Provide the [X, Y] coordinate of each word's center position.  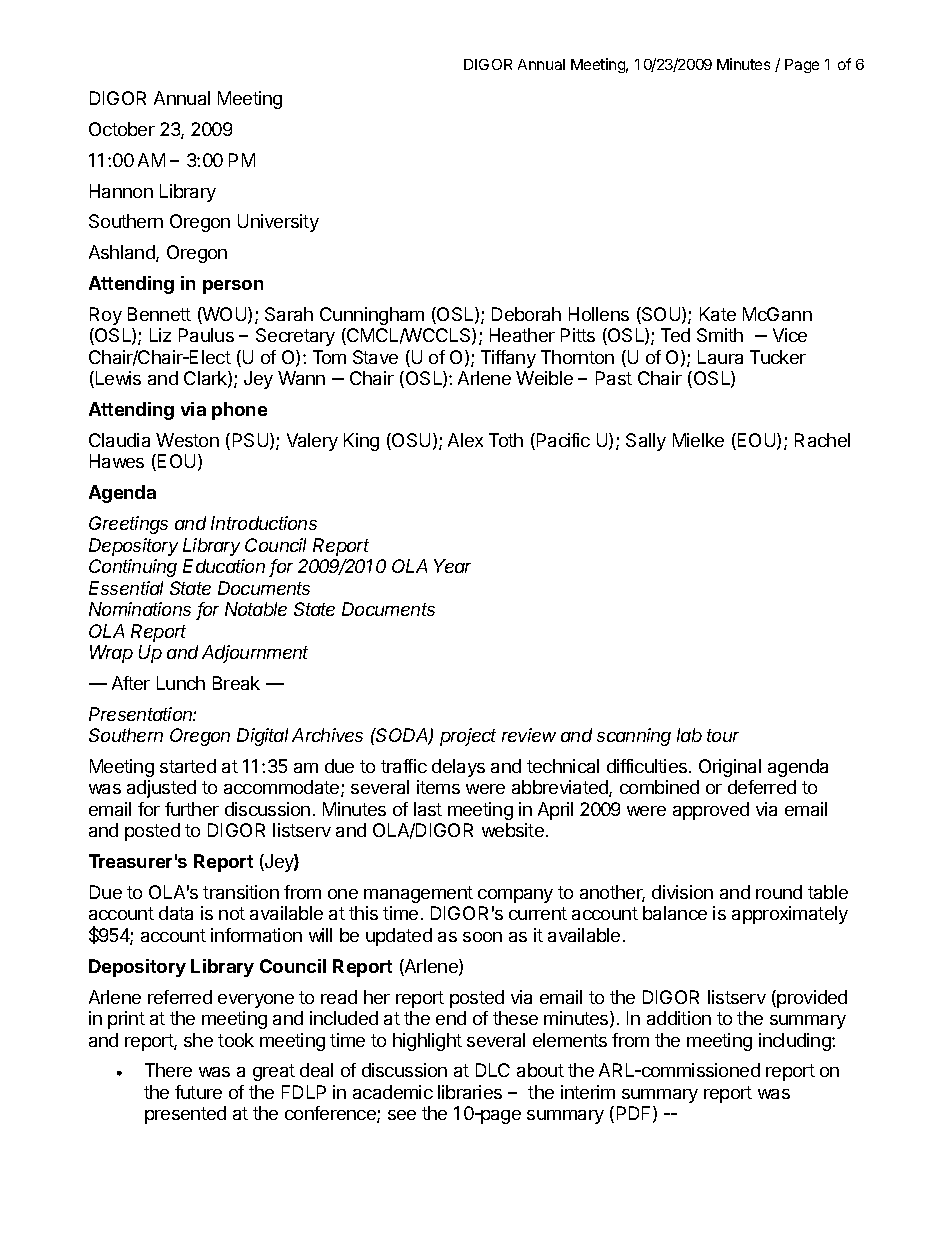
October [122, 129]
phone [239, 411]
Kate [718, 314]
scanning [634, 737]
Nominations [140, 609]
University [278, 223]
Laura [720, 357]
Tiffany [508, 359]
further [192, 809]
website [513, 830]
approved [711, 811]
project [468, 737]
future [198, 1092]
